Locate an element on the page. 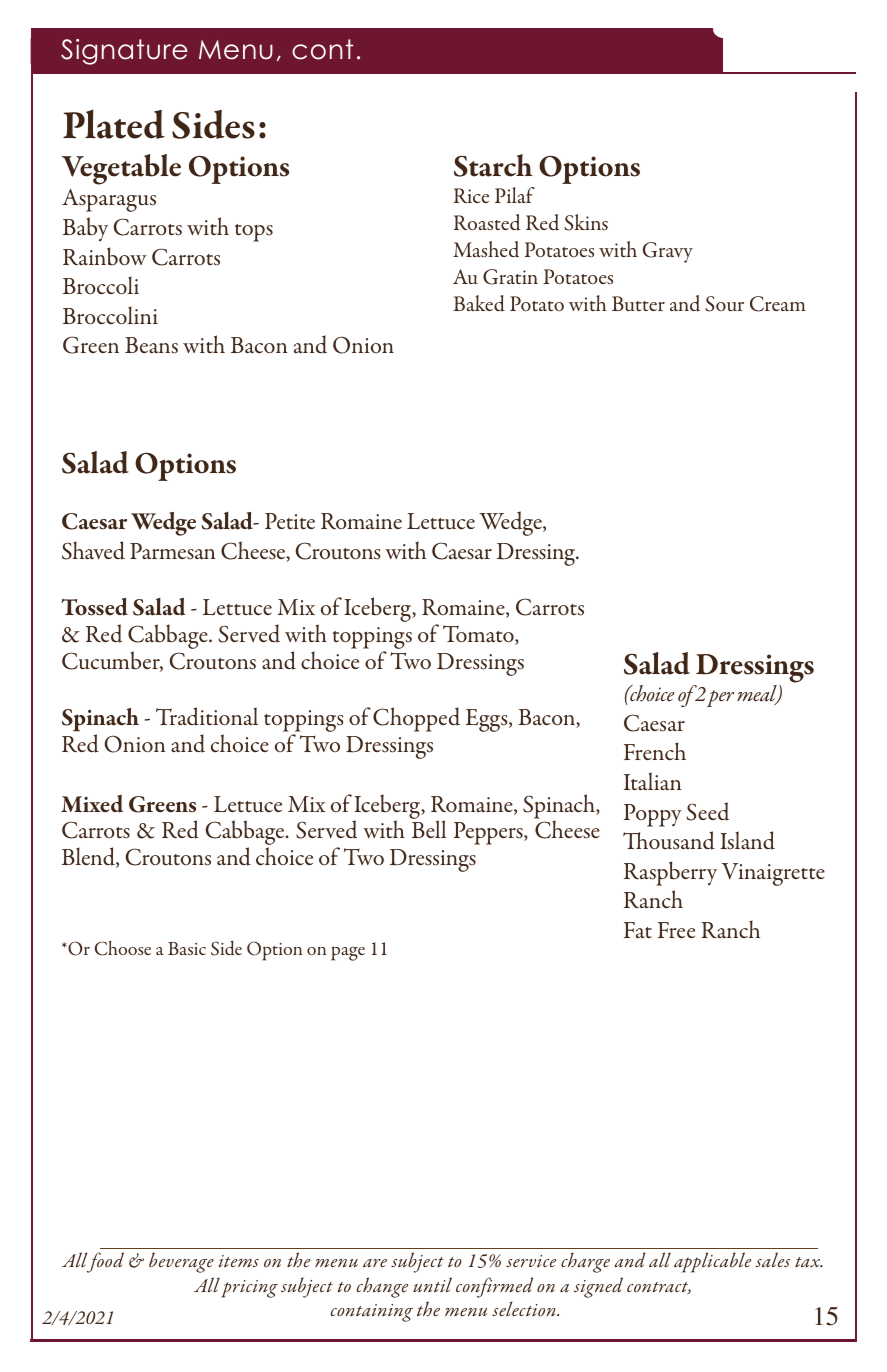  applicable is located at coordinates (712, 1262).
